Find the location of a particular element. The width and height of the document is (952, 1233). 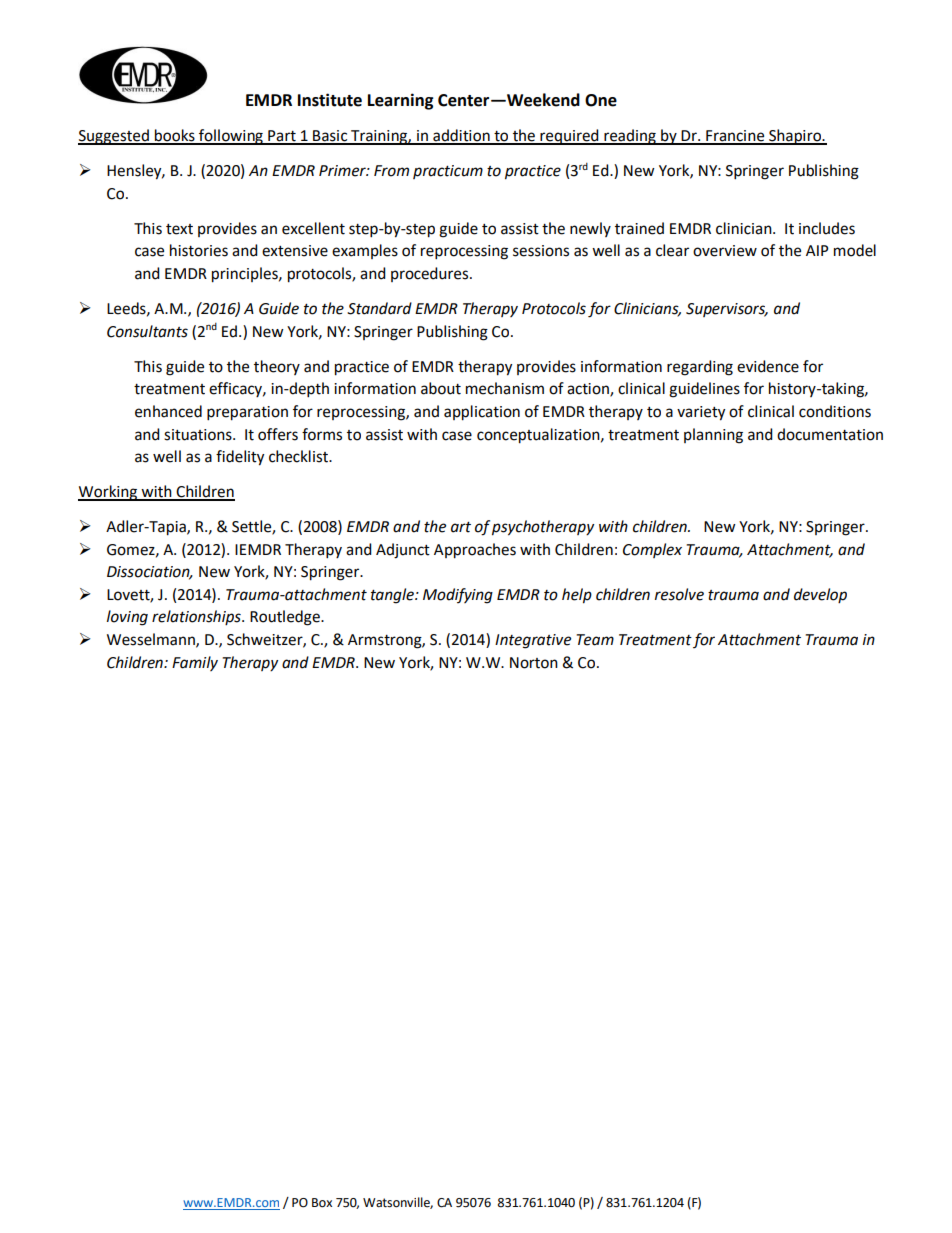

Consultants is located at coordinates (147, 331).
